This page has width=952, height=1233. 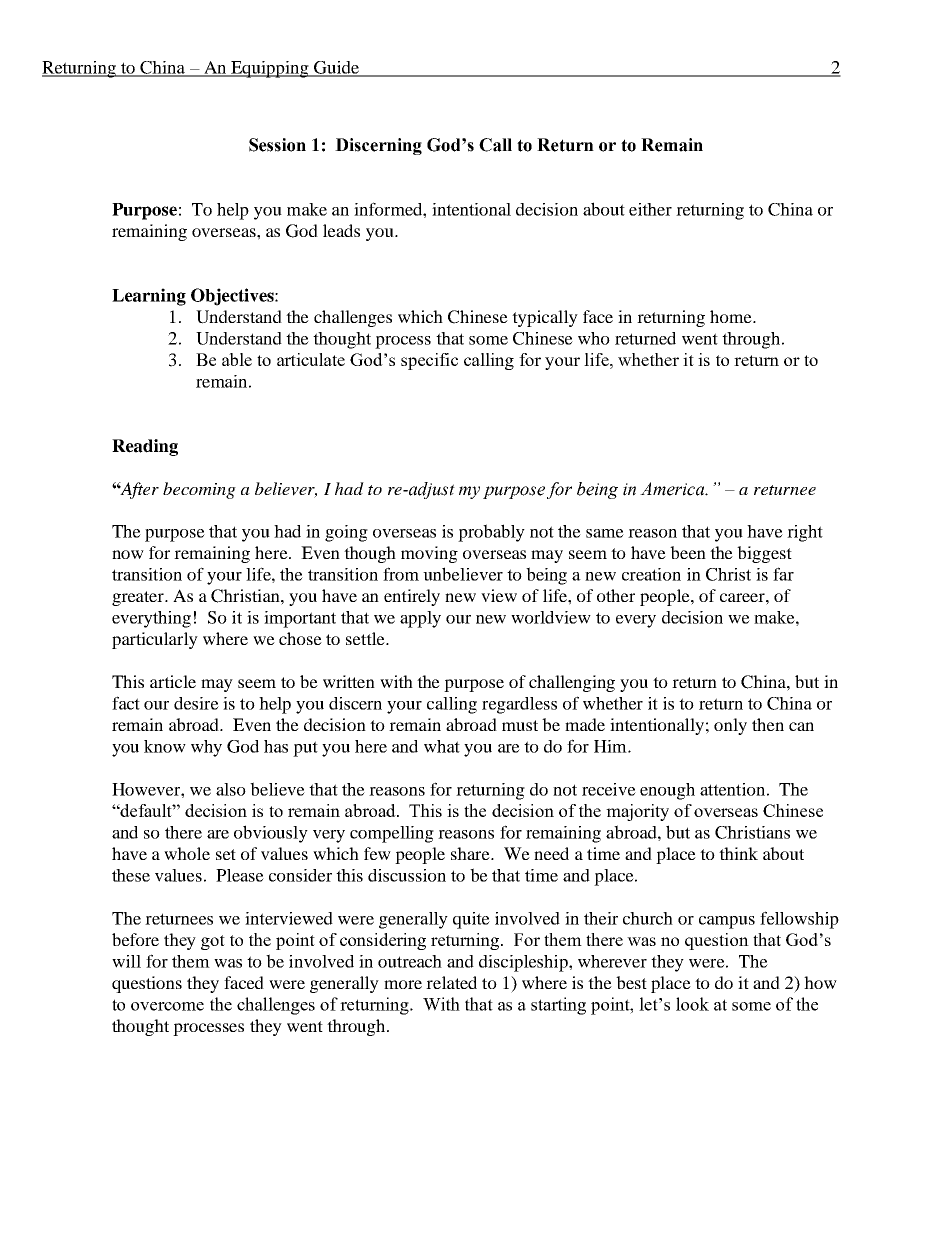 I want to click on either, so click(x=650, y=209).
